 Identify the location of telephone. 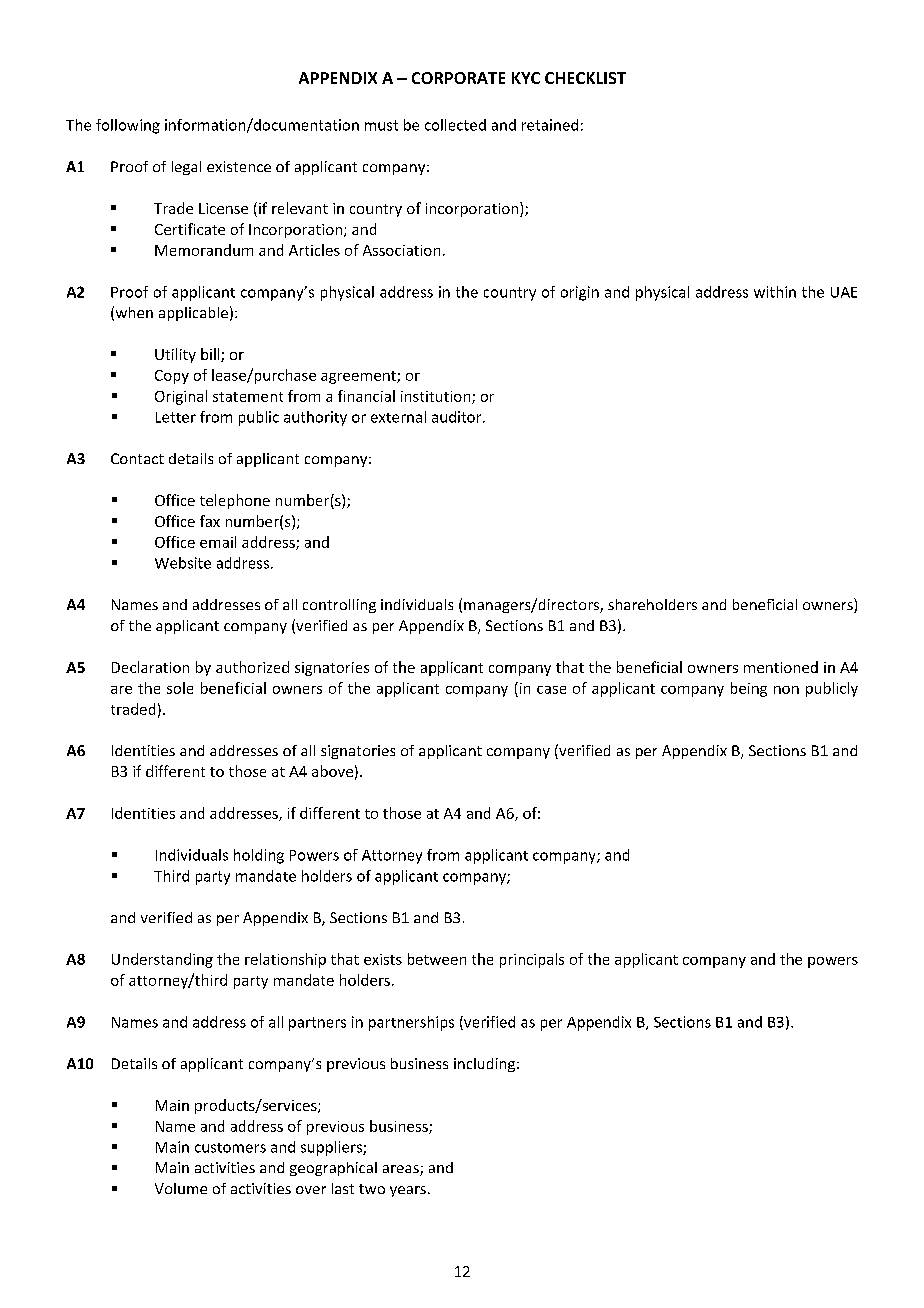
(235, 501).
